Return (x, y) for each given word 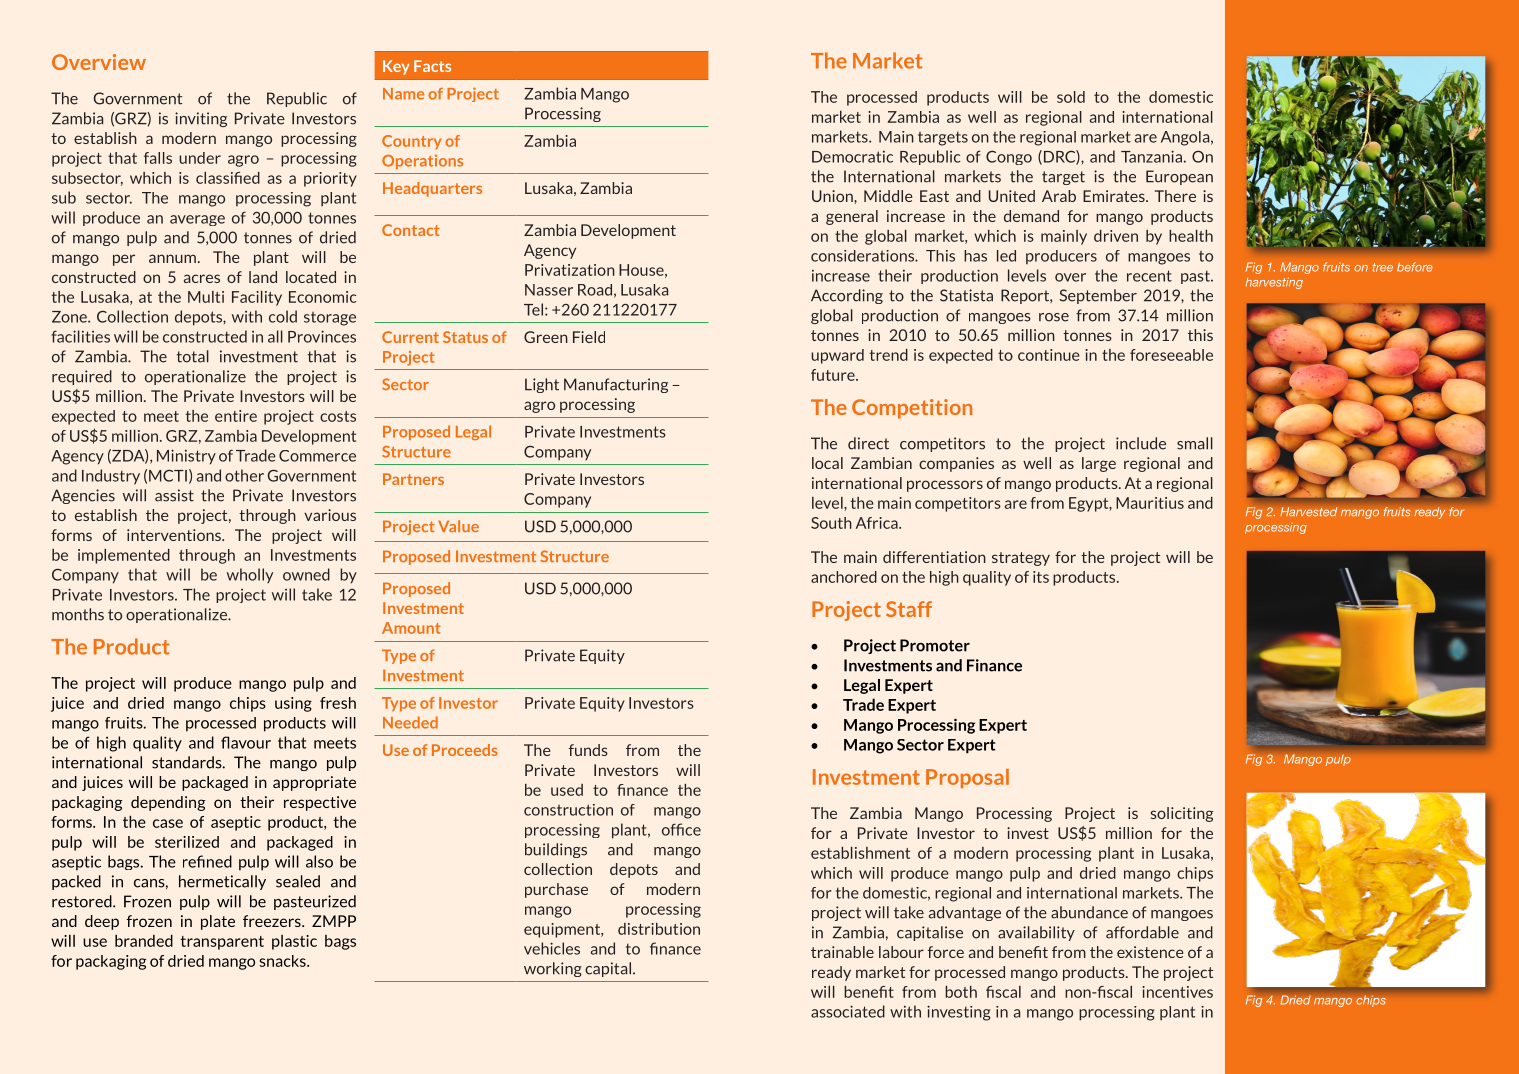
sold (1071, 97)
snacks (283, 961)
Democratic (852, 157)
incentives (1177, 992)
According (847, 296)
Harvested (1308, 512)
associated (848, 1011)
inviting (201, 119)
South (831, 523)
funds (588, 750)
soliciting (1182, 814)
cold (283, 316)
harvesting (1274, 283)
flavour (246, 742)
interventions (175, 535)
